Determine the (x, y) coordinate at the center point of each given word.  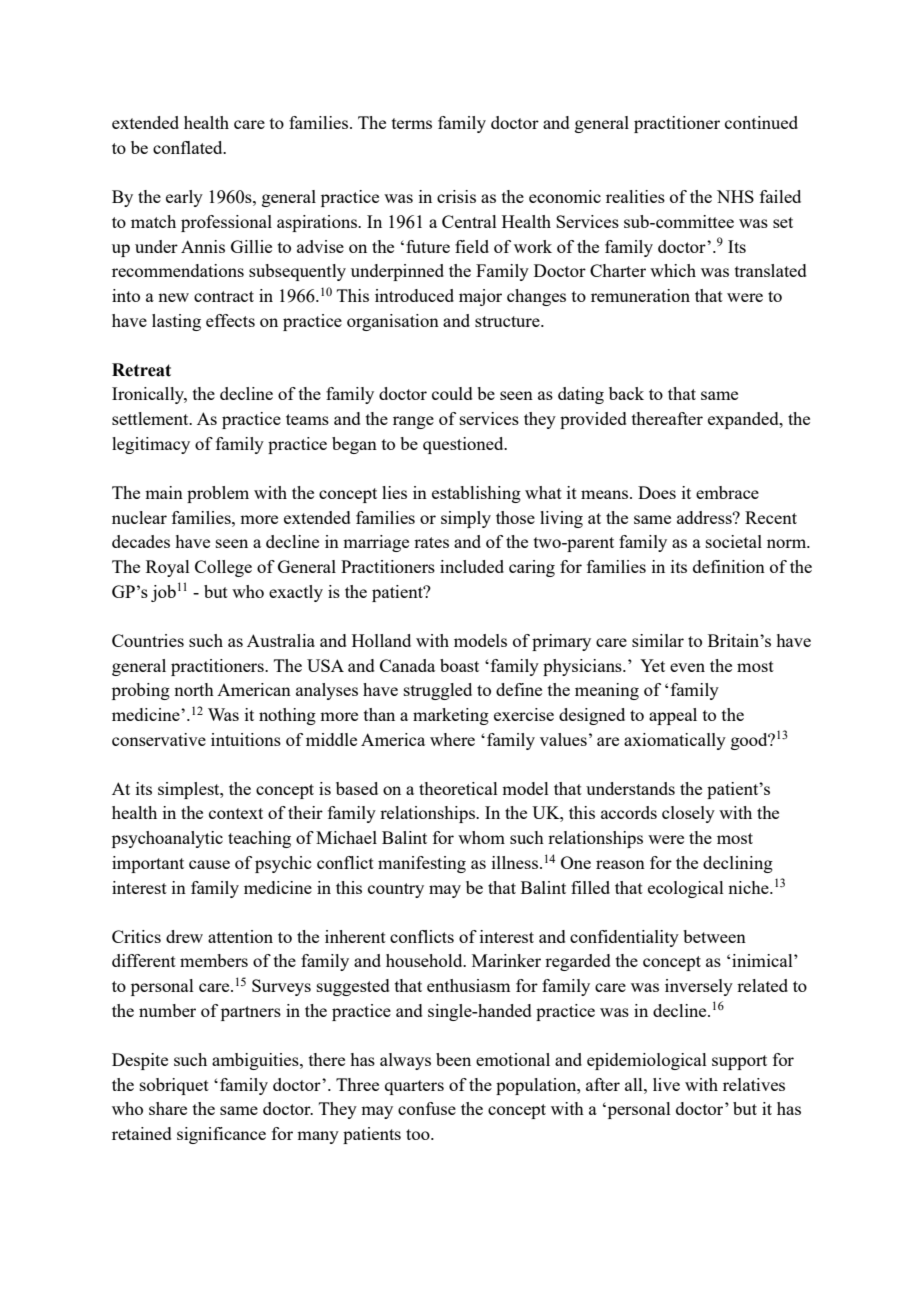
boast (459, 665)
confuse (427, 1108)
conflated (189, 147)
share (168, 1108)
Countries (148, 640)
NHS (735, 196)
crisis (456, 196)
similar (658, 640)
